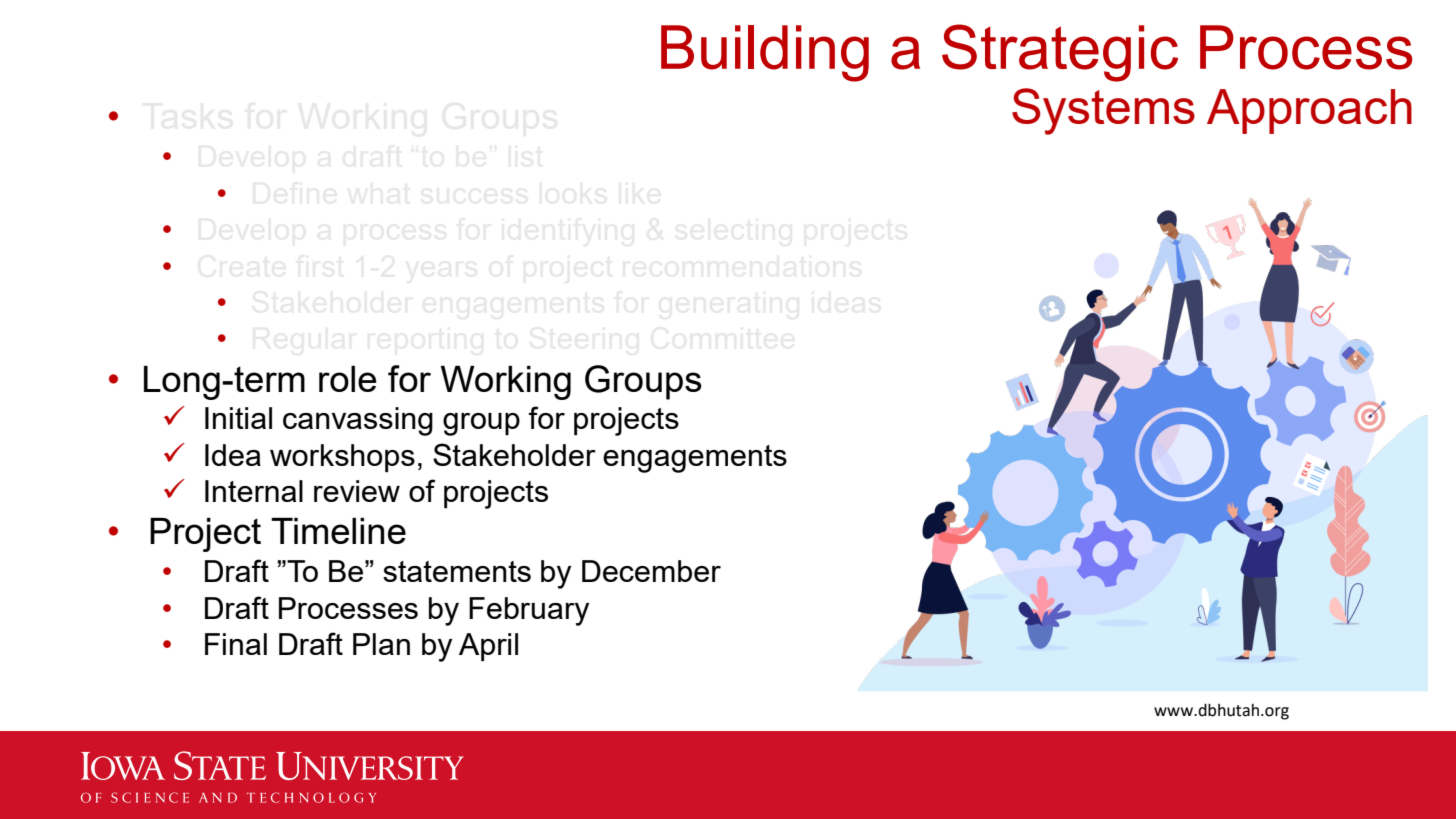 Image resolution: width=1456 pixels, height=819 pixels. I want to click on February, so click(529, 611).
